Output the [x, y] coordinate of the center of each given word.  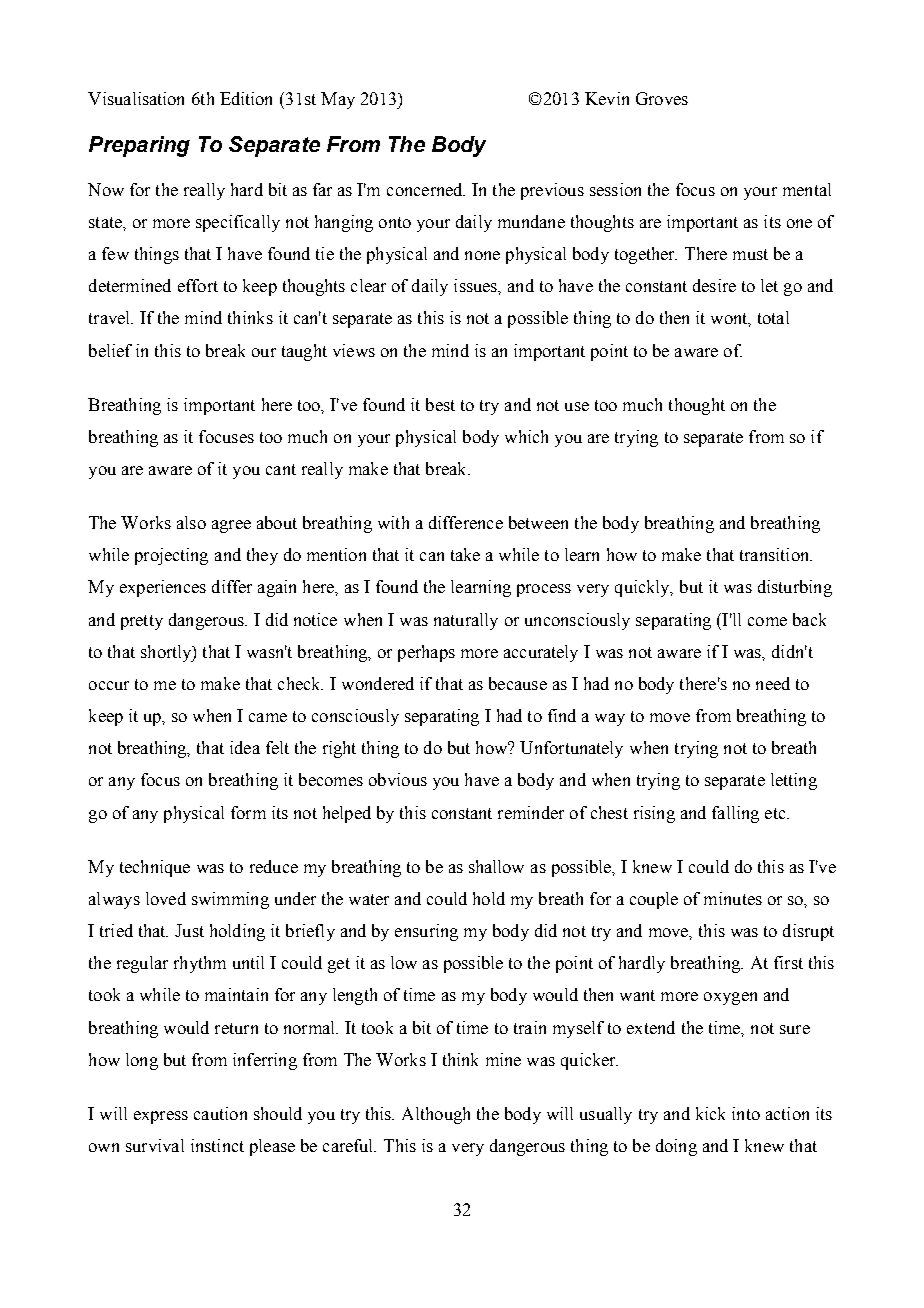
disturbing [795, 588]
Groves [662, 98]
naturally [466, 621]
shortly [167, 653]
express [161, 1117]
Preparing [139, 146]
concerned [426, 189]
